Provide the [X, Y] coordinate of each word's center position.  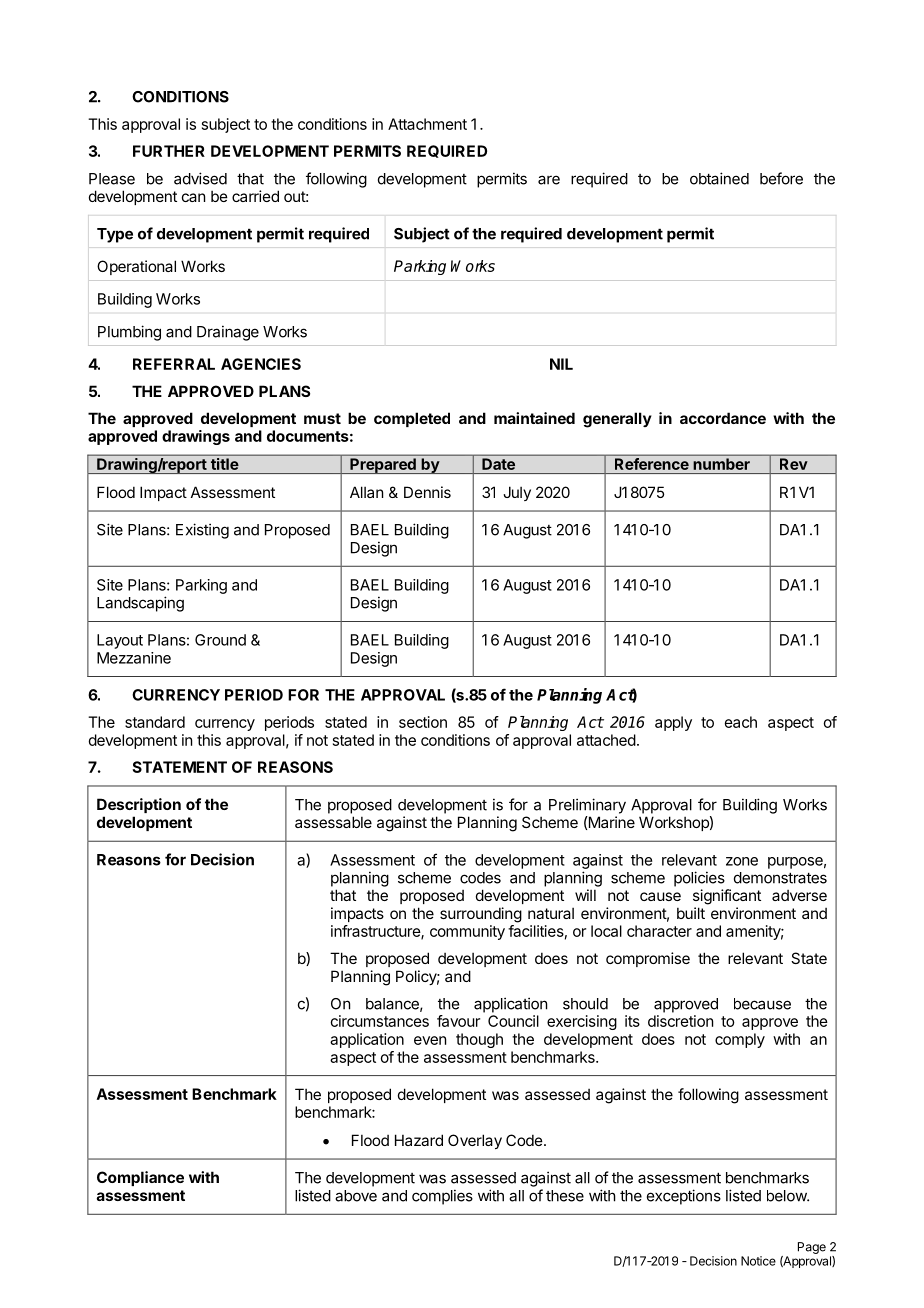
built [691, 913]
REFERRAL [174, 364]
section [423, 722]
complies [442, 1197]
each [741, 722]
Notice [758, 1261]
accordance [723, 418]
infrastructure [376, 932]
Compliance [140, 1178]
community [467, 932]
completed [412, 419]
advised [200, 178]
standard [155, 722]
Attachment [427, 124]
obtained [719, 178]
